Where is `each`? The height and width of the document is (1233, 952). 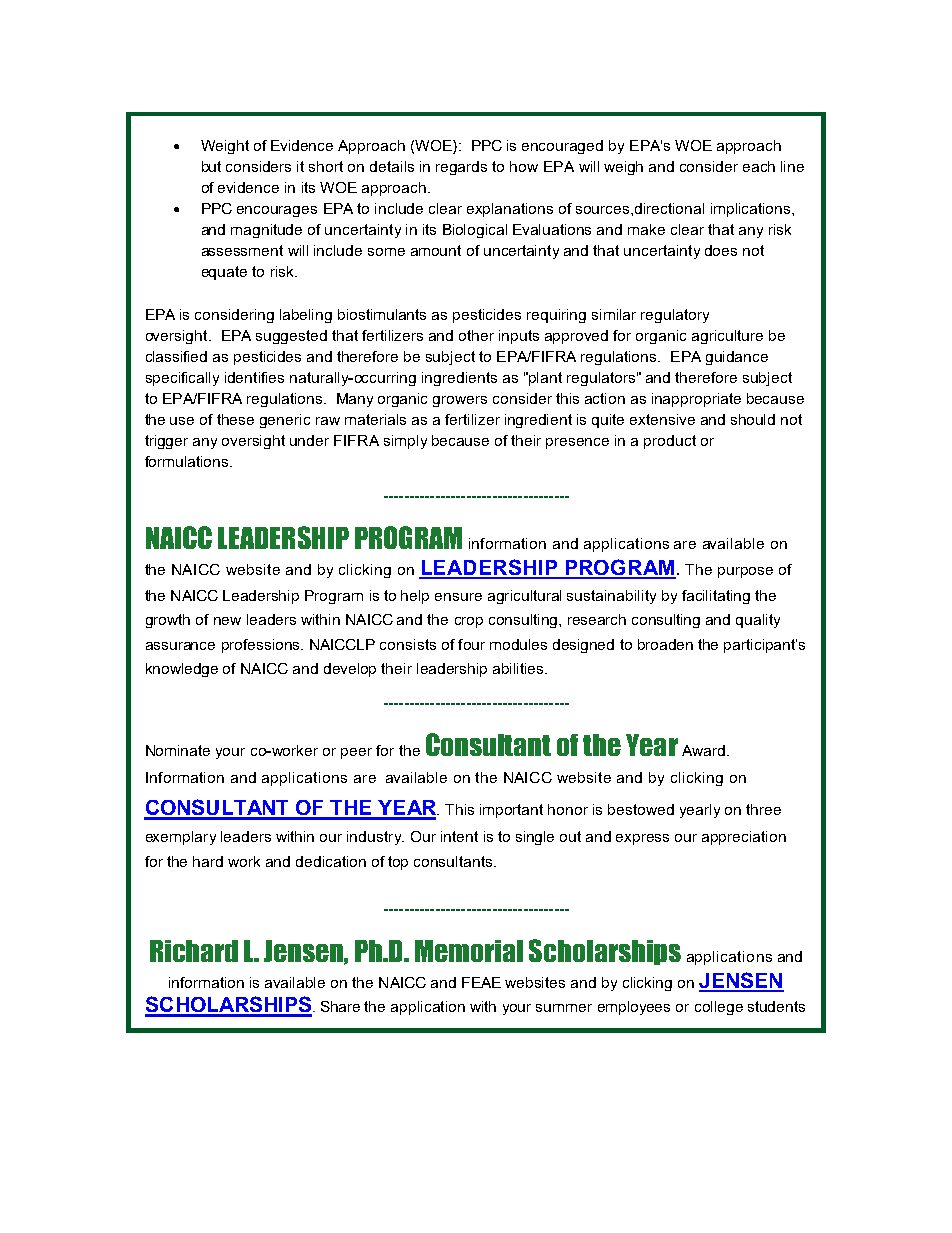 each is located at coordinates (759, 166).
